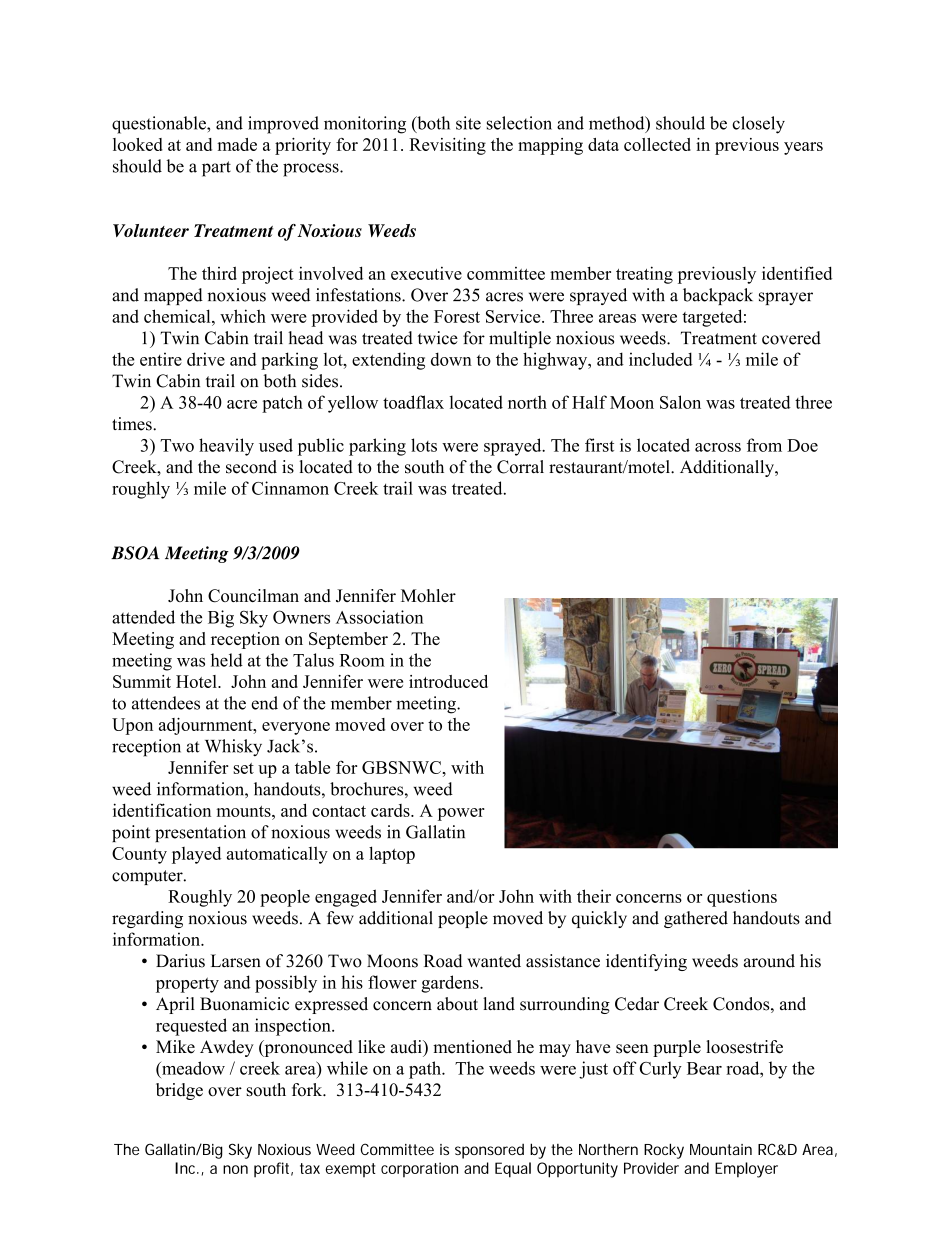 This screenshot has height=1233, width=952. I want to click on Revisiting, so click(447, 146).
